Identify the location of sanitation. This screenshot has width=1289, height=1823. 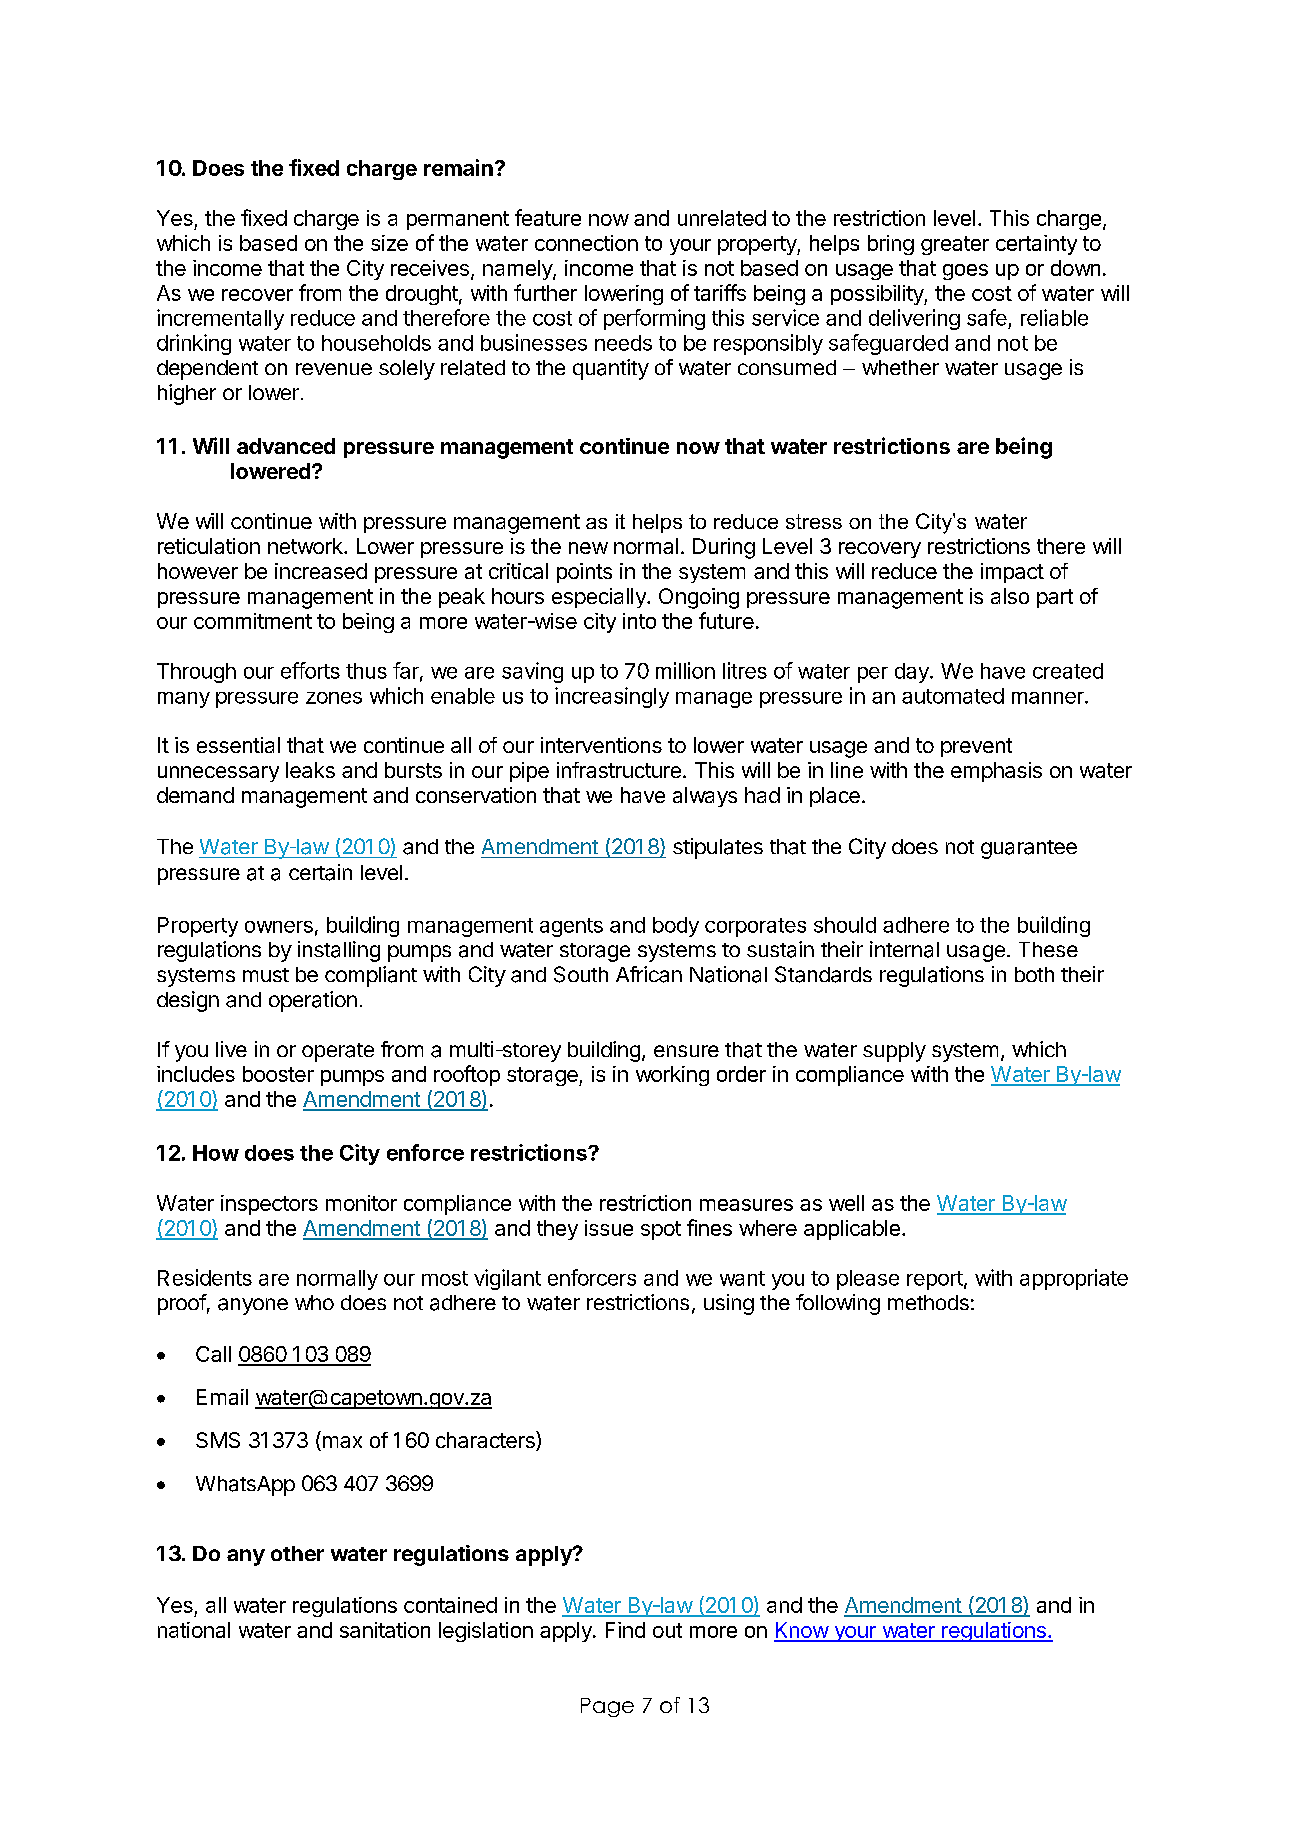
(385, 1630).
